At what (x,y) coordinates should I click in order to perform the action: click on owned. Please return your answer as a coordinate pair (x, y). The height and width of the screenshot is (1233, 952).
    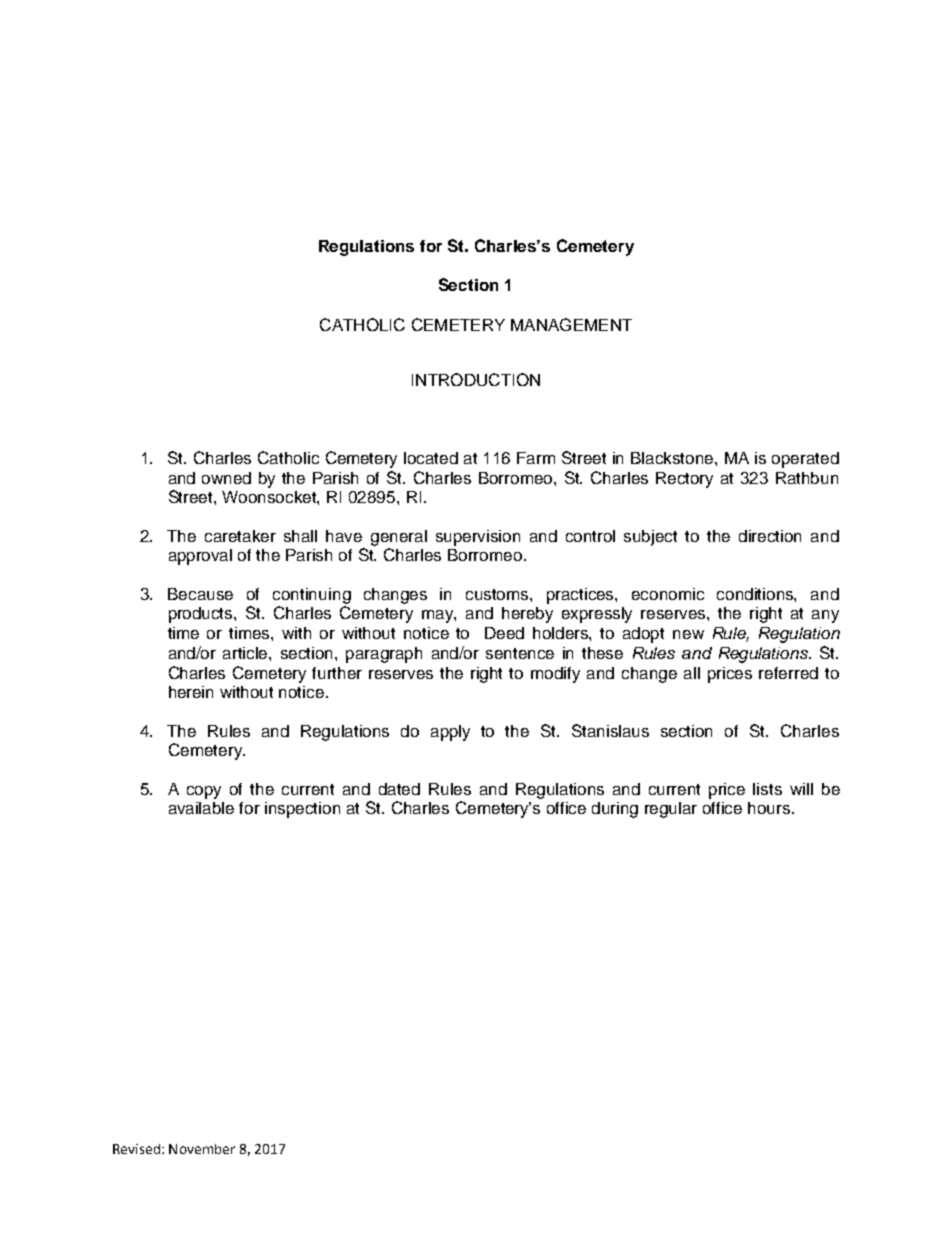
    Looking at the image, I should click on (226, 478).
